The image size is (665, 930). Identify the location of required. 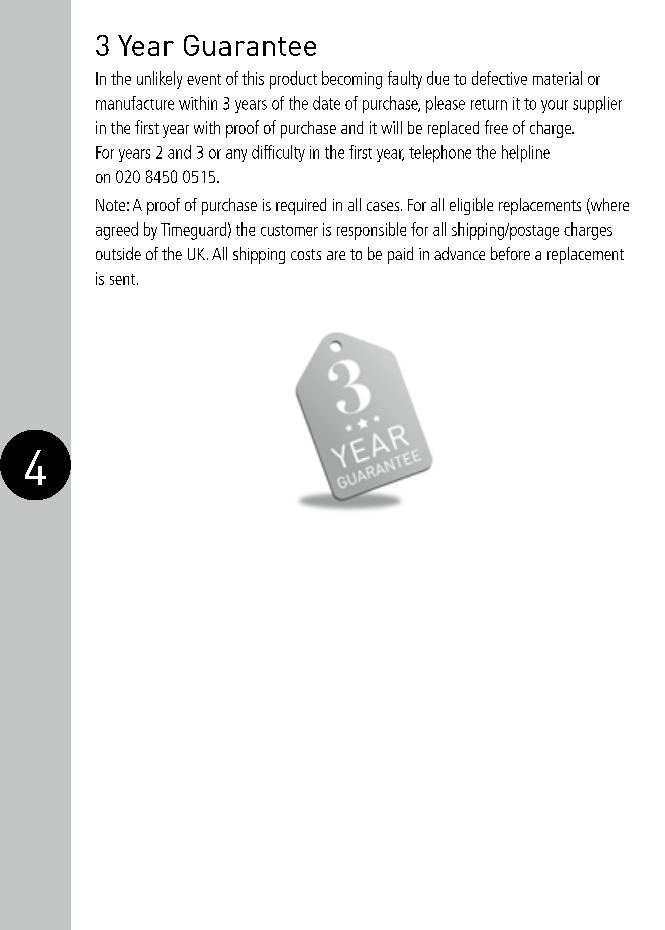
(301, 206).
